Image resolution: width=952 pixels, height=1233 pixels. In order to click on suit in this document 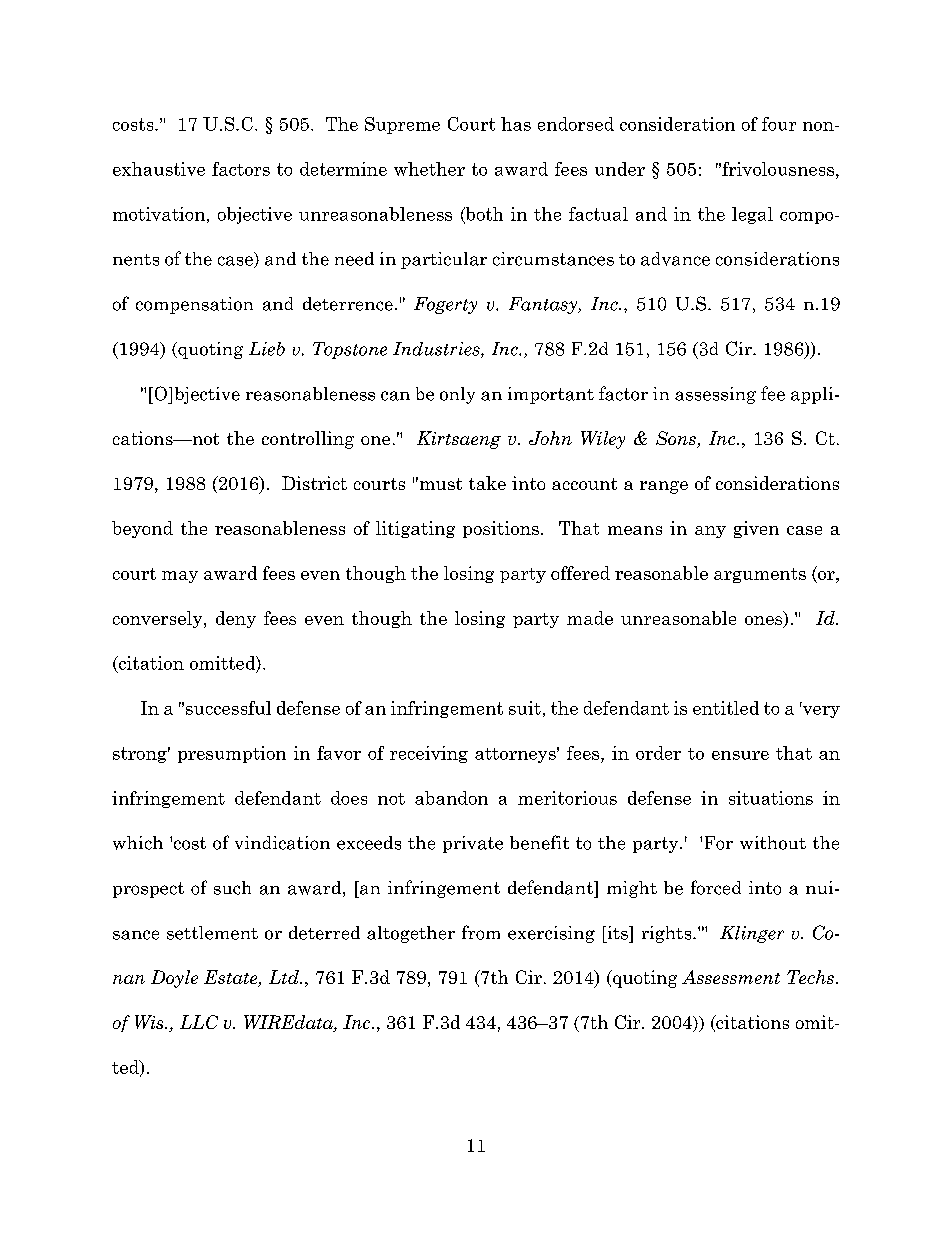, I will do `click(525, 708)`.
